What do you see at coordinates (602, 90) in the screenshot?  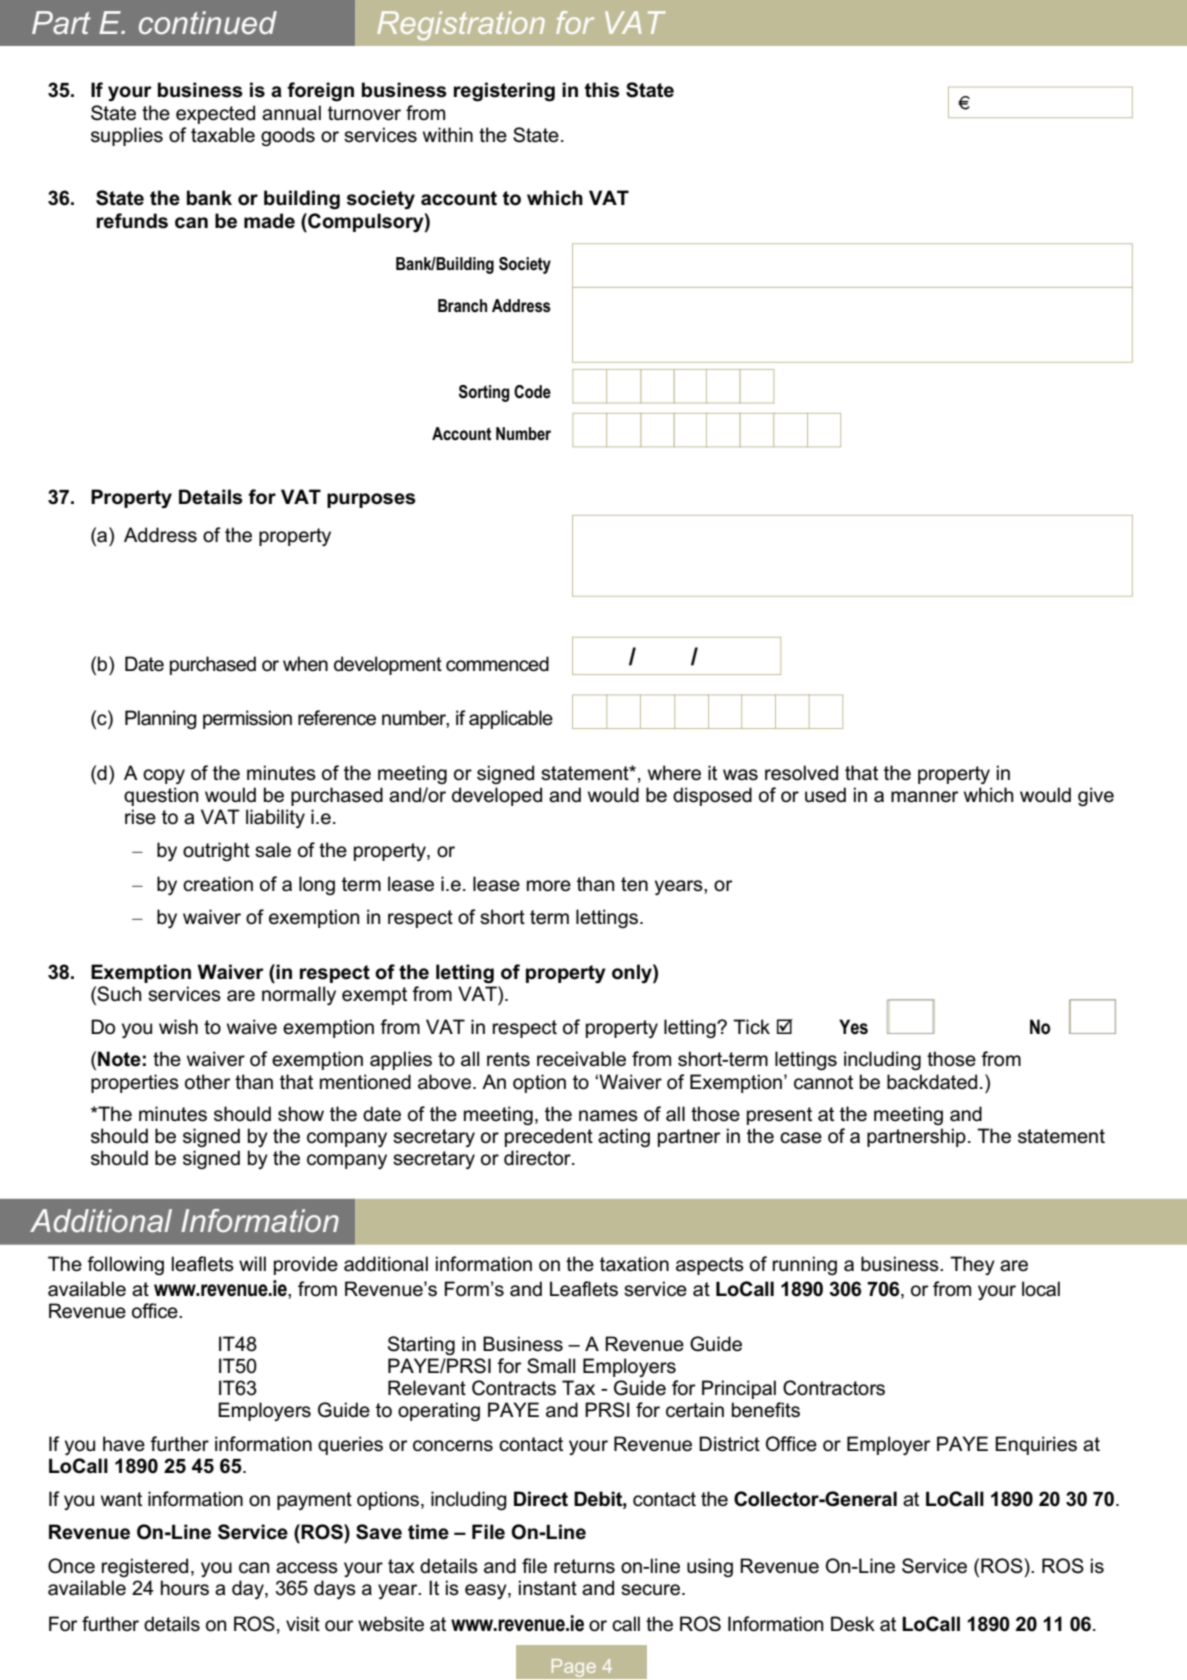 I see `this` at bounding box center [602, 90].
